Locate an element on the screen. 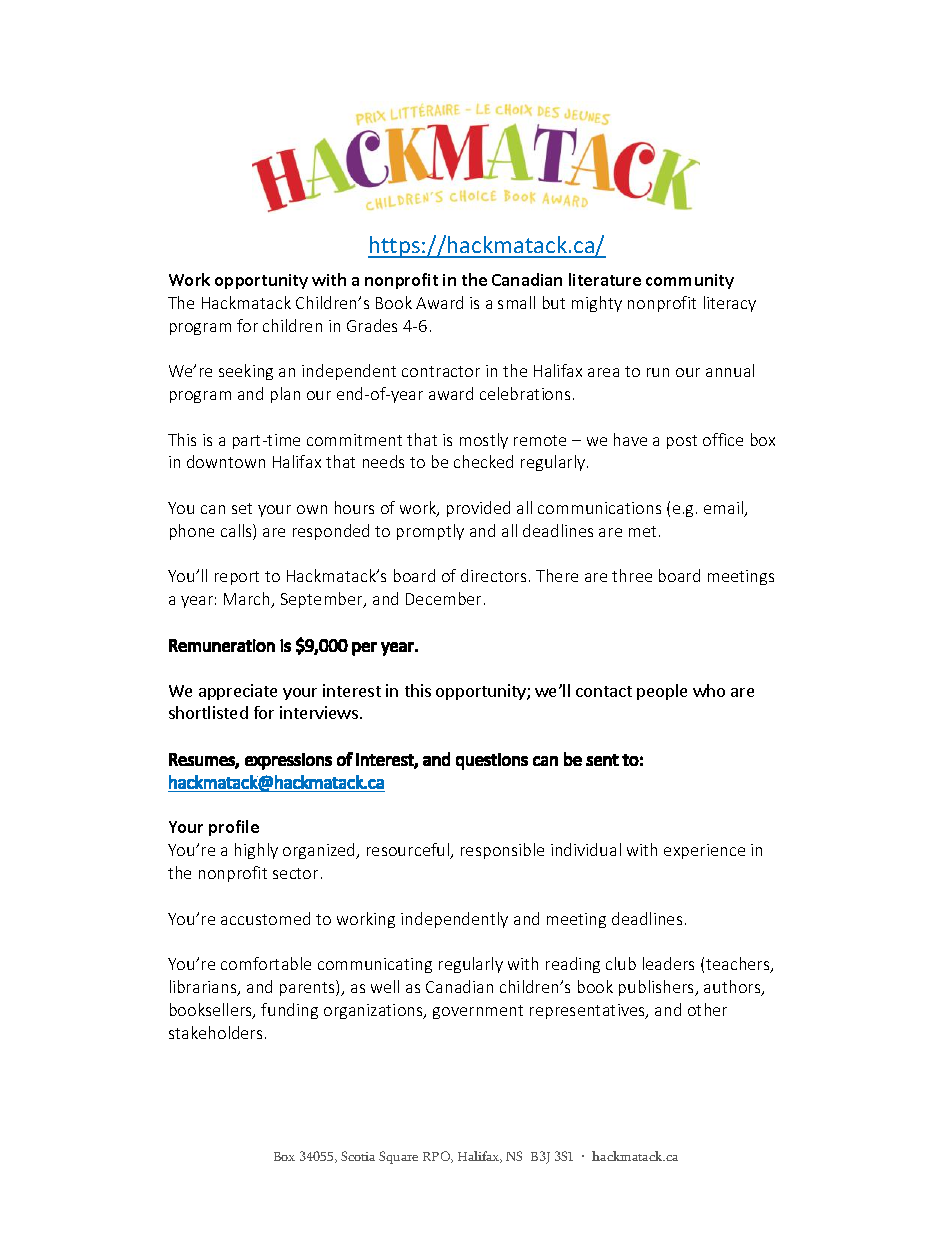 Image resolution: width=952 pixels, height=1233 pixels. questions is located at coordinates (492, 761).
